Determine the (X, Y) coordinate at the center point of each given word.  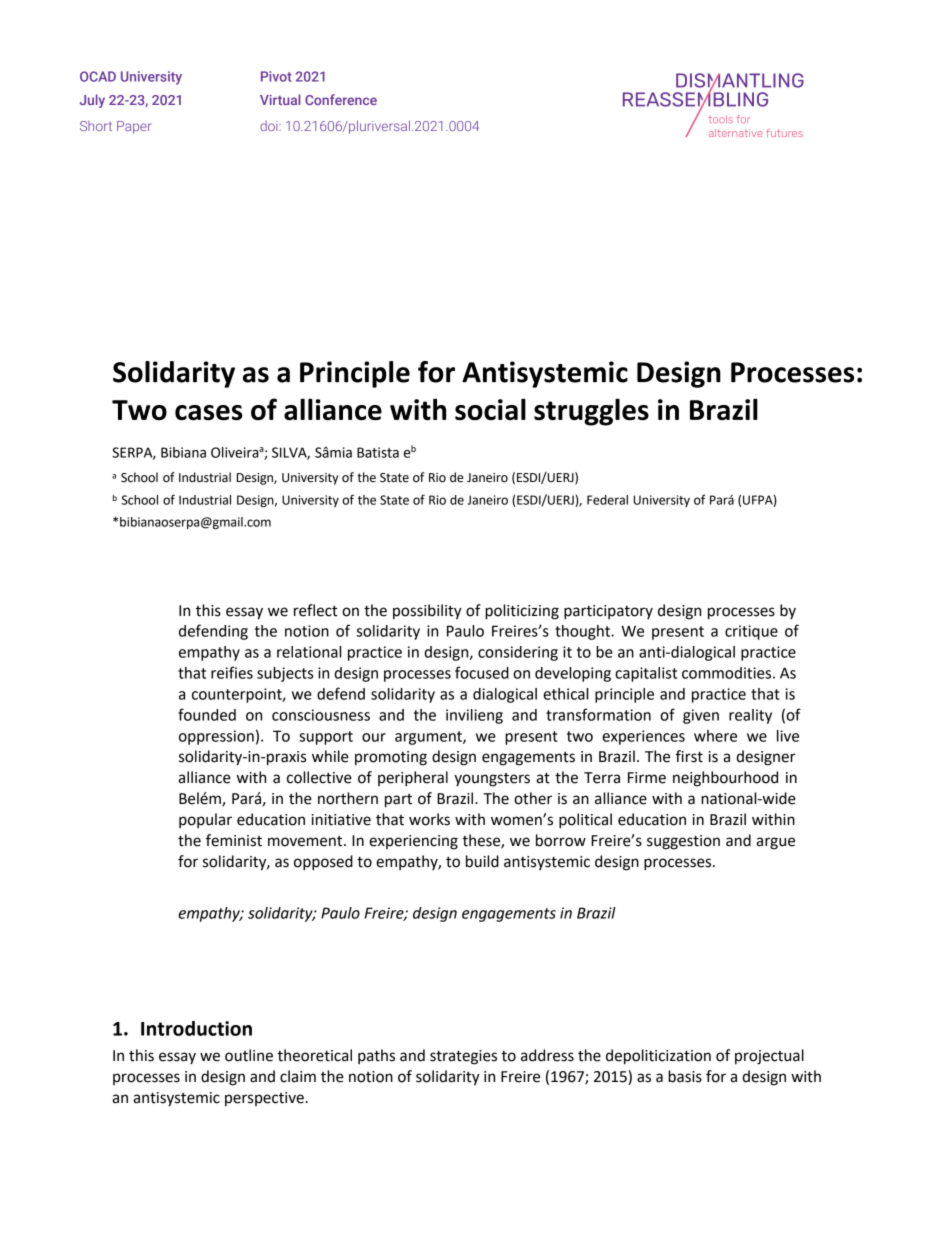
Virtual (280, 99)
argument (429, 738)
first (689, 756)
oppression (216, 737)
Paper (134, 127)
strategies (463, 1057)
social (490, 409)
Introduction (196, 1028)
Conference (341, 99)
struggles (591, 412)
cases (209, 413)
